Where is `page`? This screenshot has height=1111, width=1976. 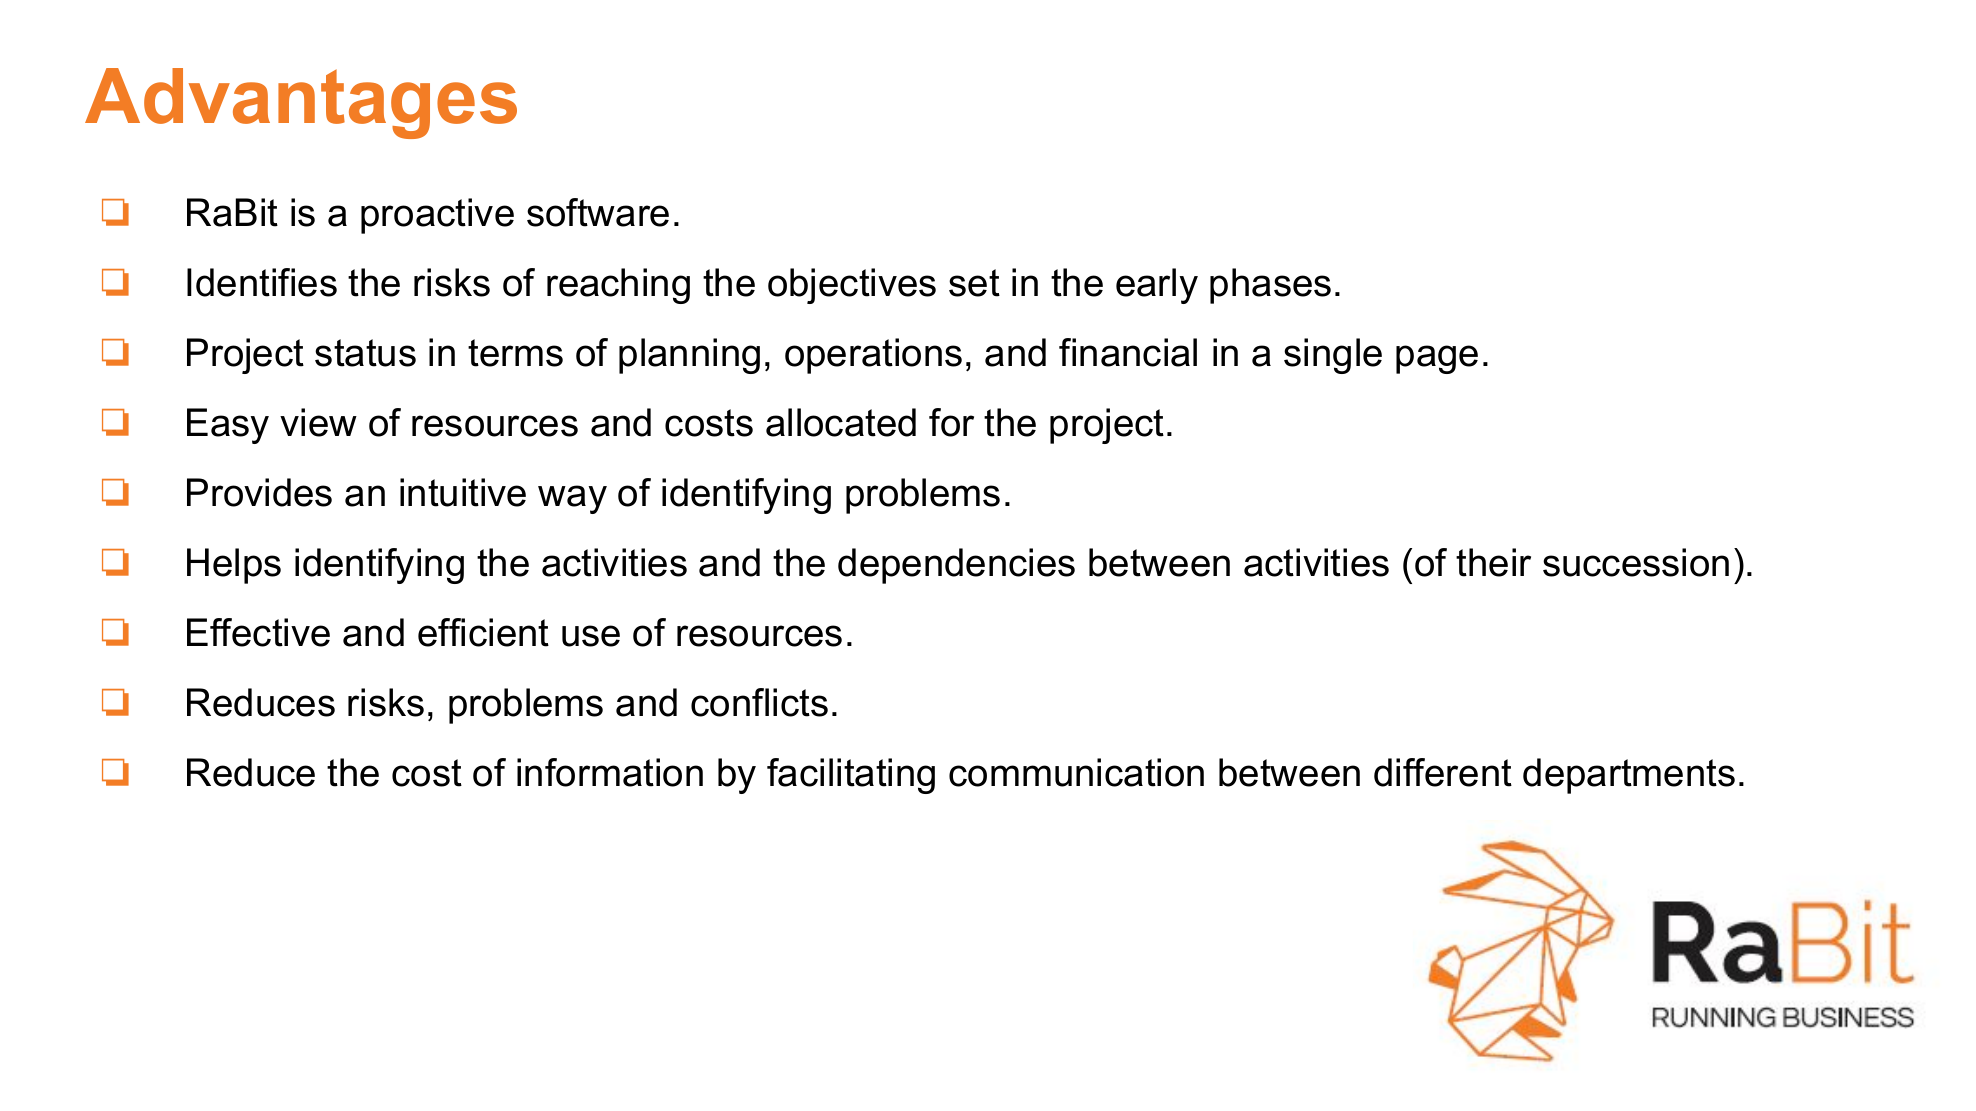 page is located at coordinates (1437, 359).
